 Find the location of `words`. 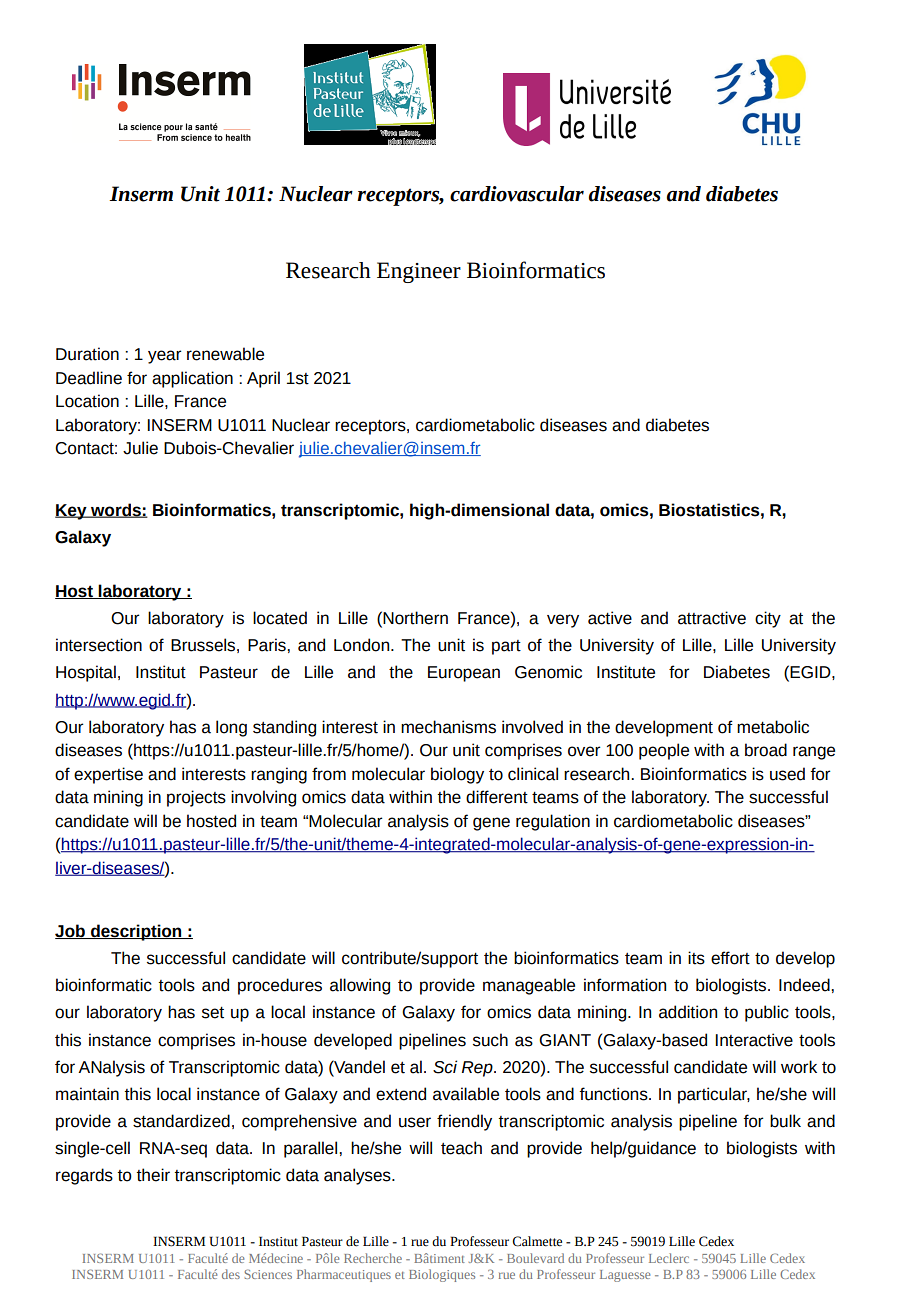

words is located at coordinates (116, 510).
